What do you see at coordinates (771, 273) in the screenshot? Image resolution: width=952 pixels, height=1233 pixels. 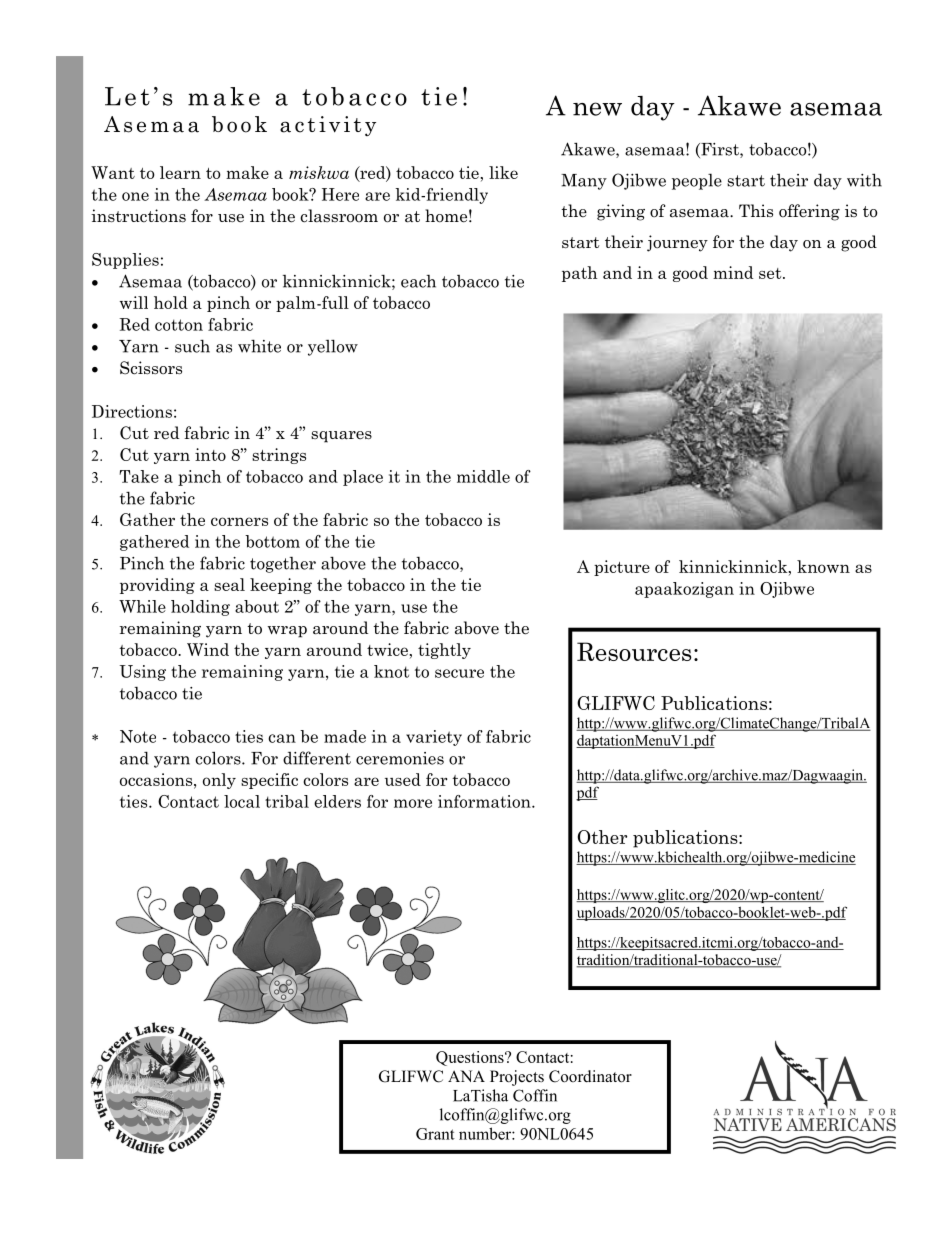 I see `set` at bounding box center [771, 273].
